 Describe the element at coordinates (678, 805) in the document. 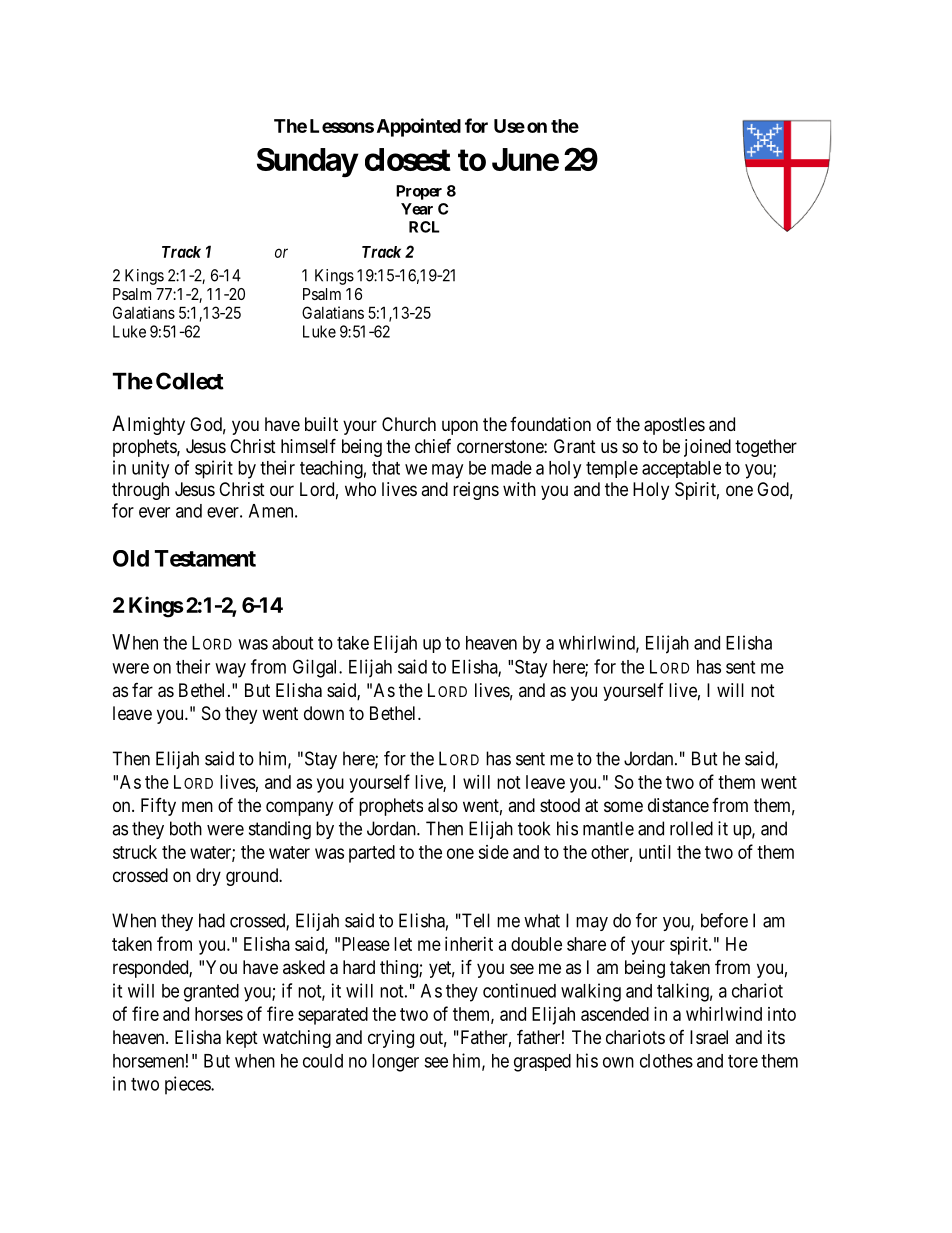

I see `distance` at that location.
